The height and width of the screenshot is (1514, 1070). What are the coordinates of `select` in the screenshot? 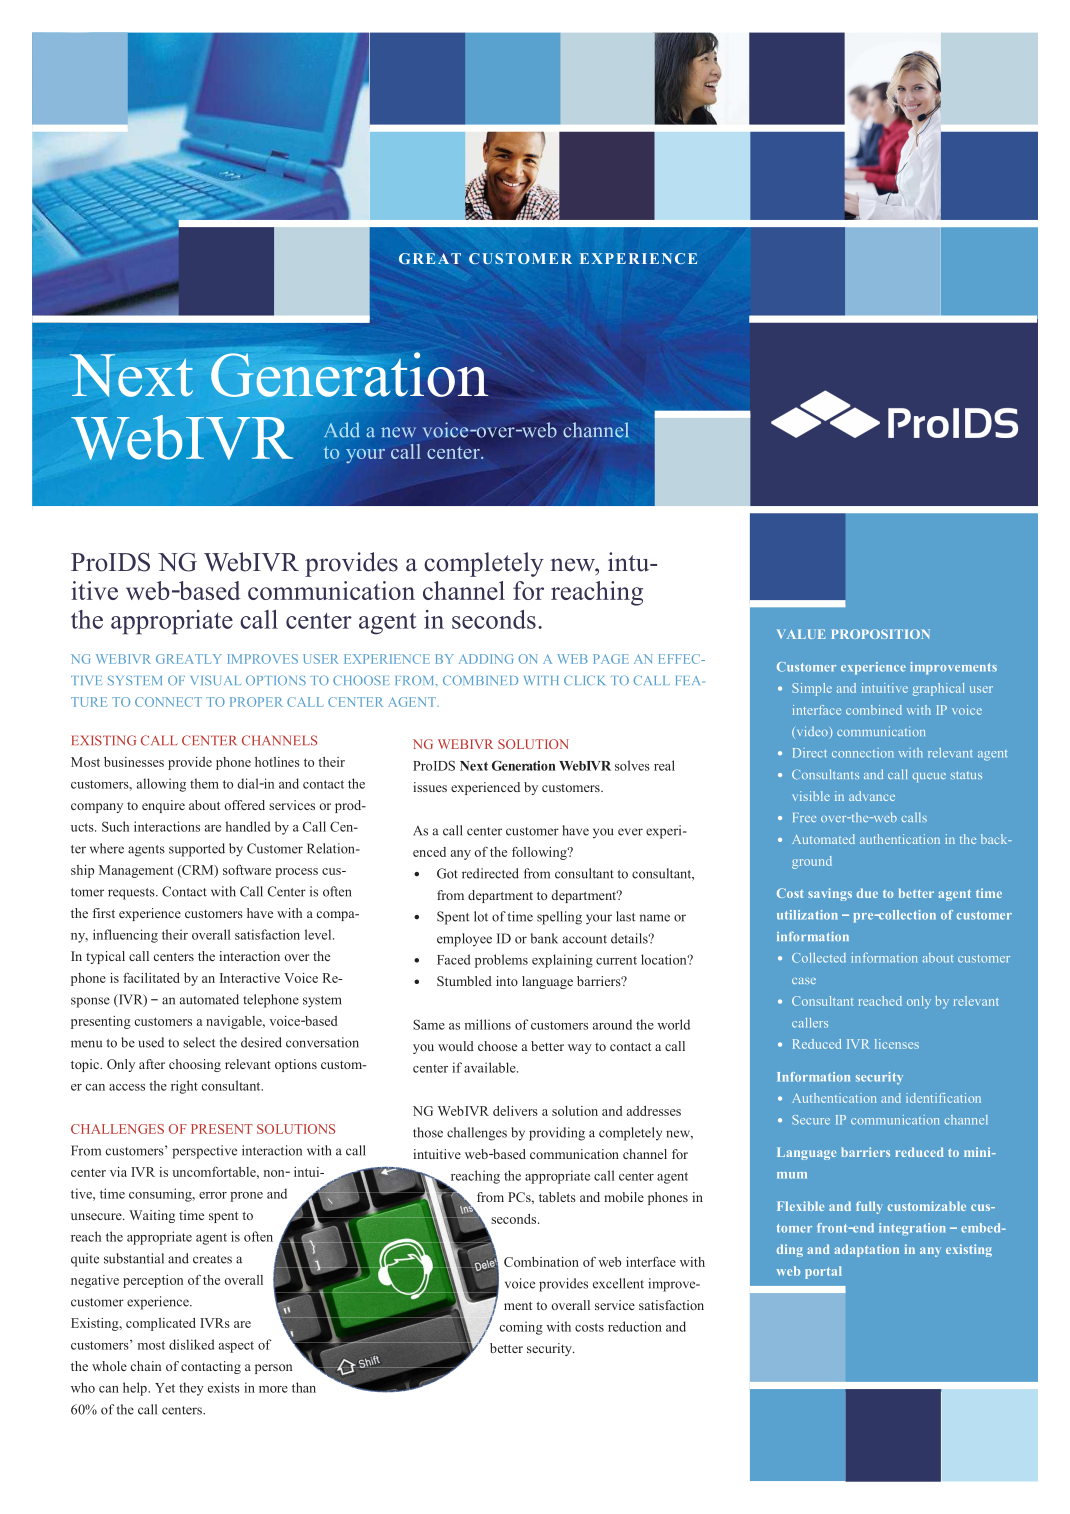 It's located at (199, 1042).
